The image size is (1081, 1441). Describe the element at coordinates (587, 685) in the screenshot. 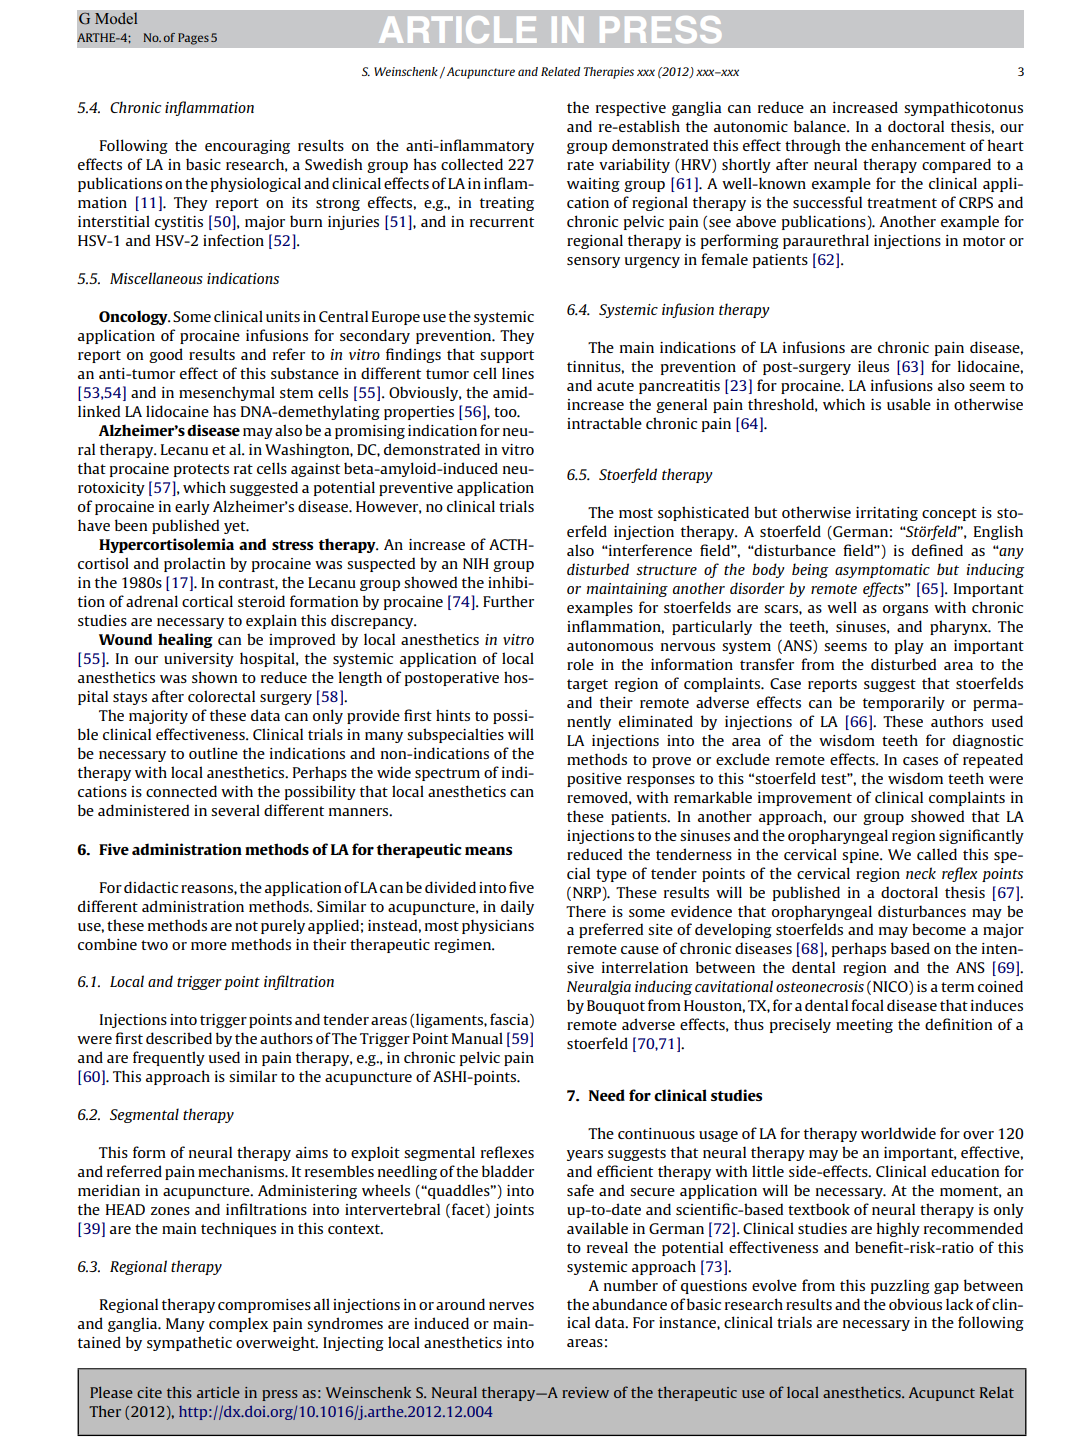

I see `target` at that location.
